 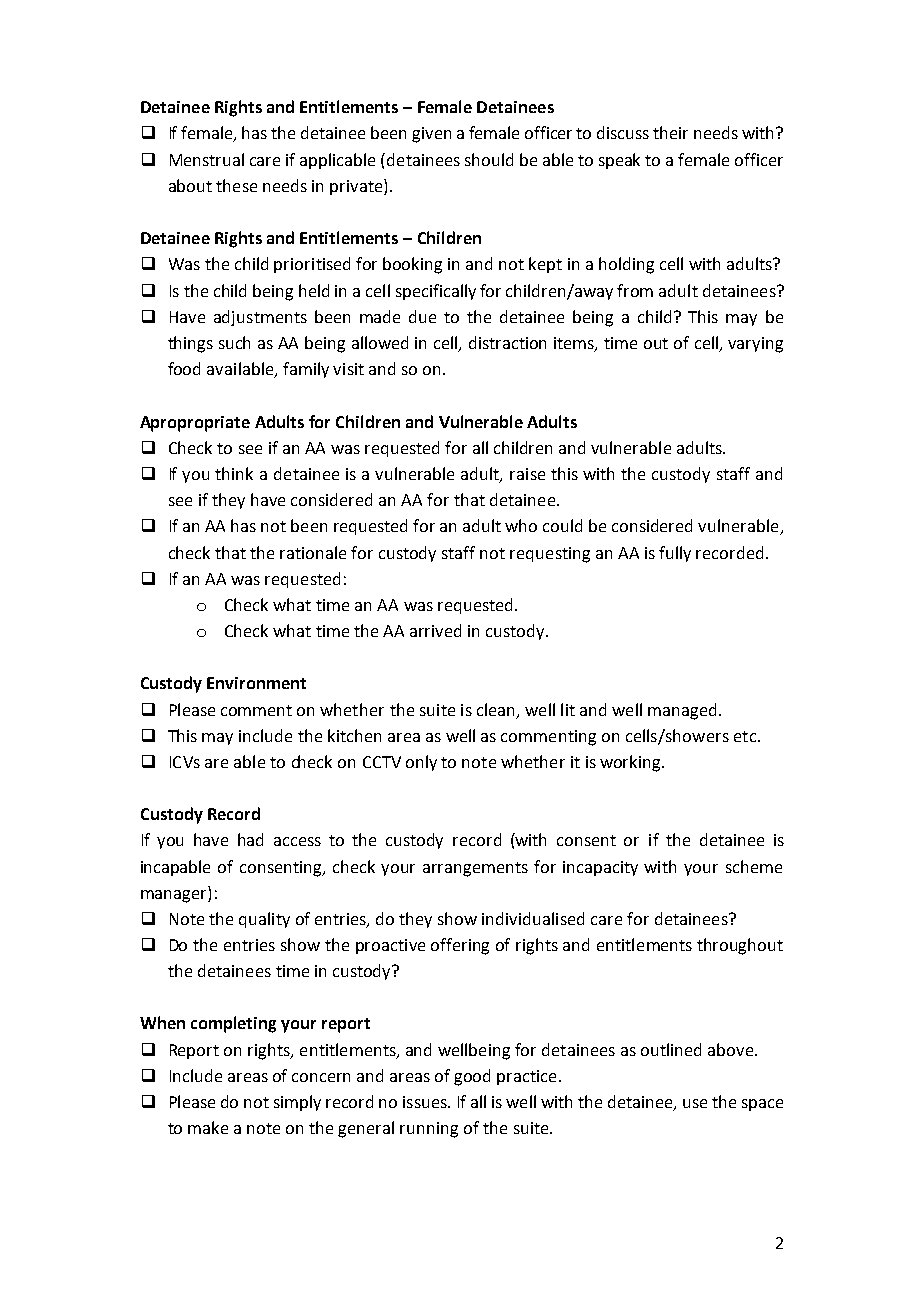 I want to click on make, so click(x=208, y=1127).
